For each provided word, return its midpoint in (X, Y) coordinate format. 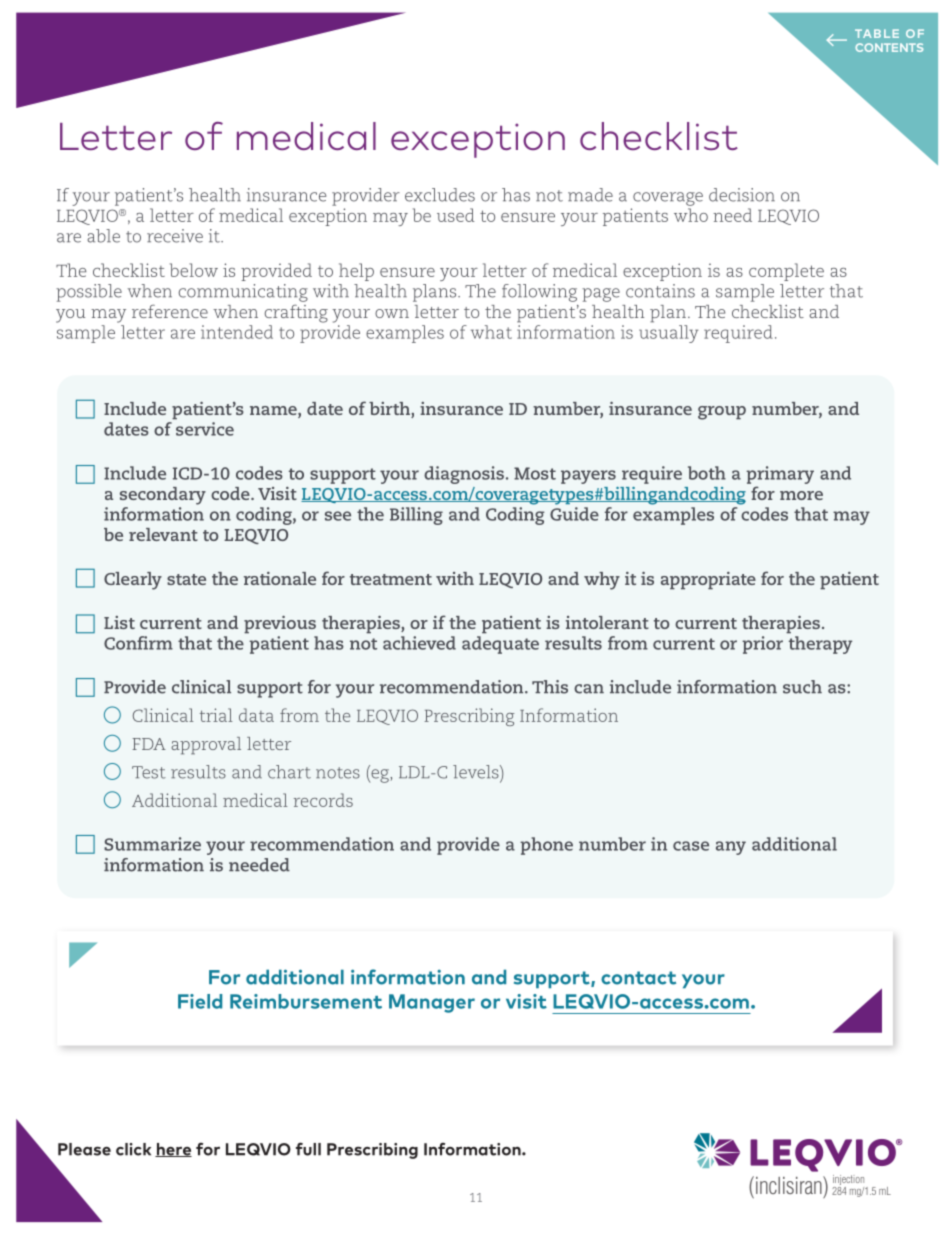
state (186, 579)
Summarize (152, 844)
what (491, 332)
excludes (440, 195)
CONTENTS (889, 47)
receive (175, 236)
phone (546, 846)
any (731, 848)
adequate (500, 645)
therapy (820, 645)
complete (786, 272)
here (173, 1150)
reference (170, 311)
